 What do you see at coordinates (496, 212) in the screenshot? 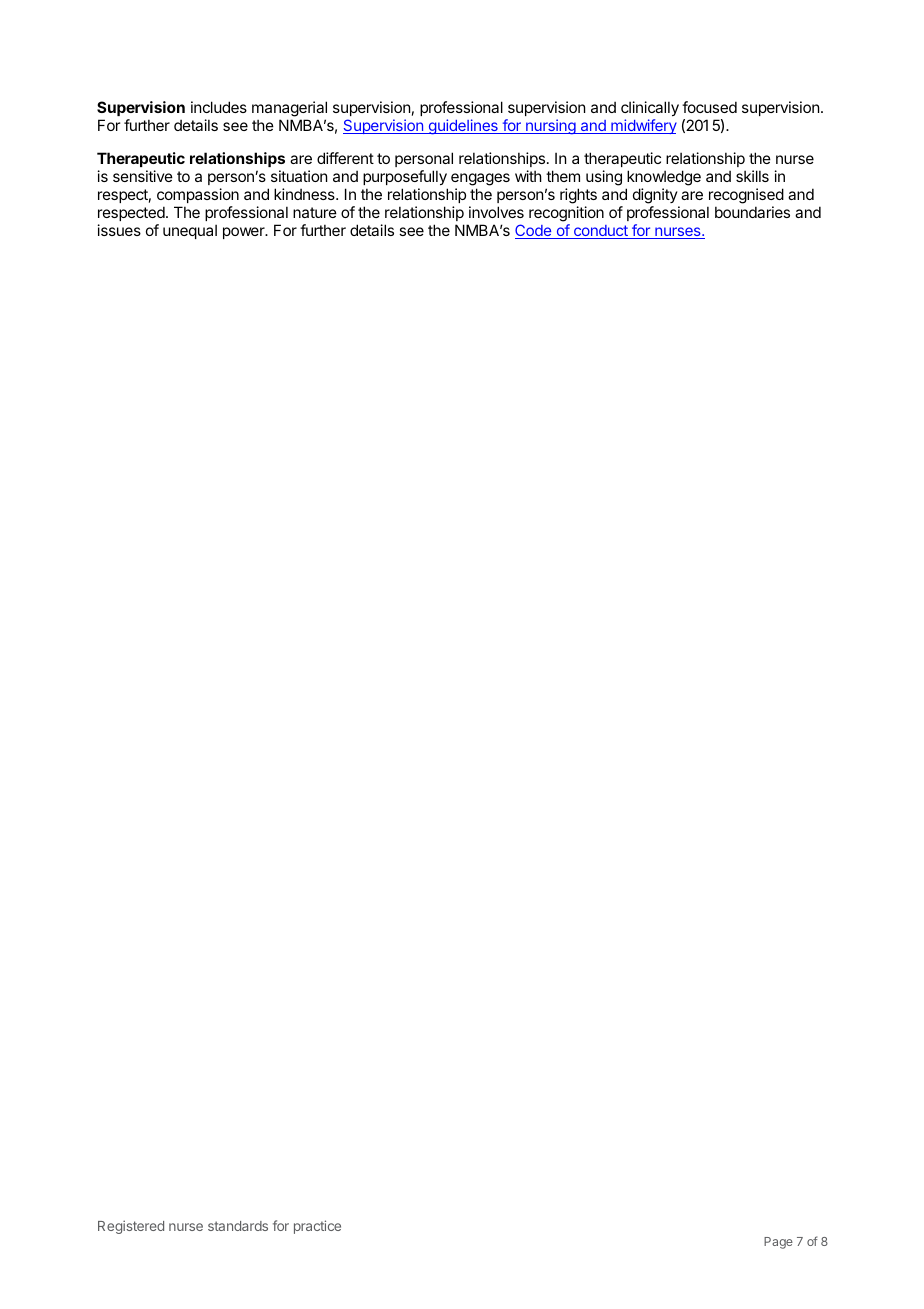
I see `involves` at bounding box center [496, 212].
